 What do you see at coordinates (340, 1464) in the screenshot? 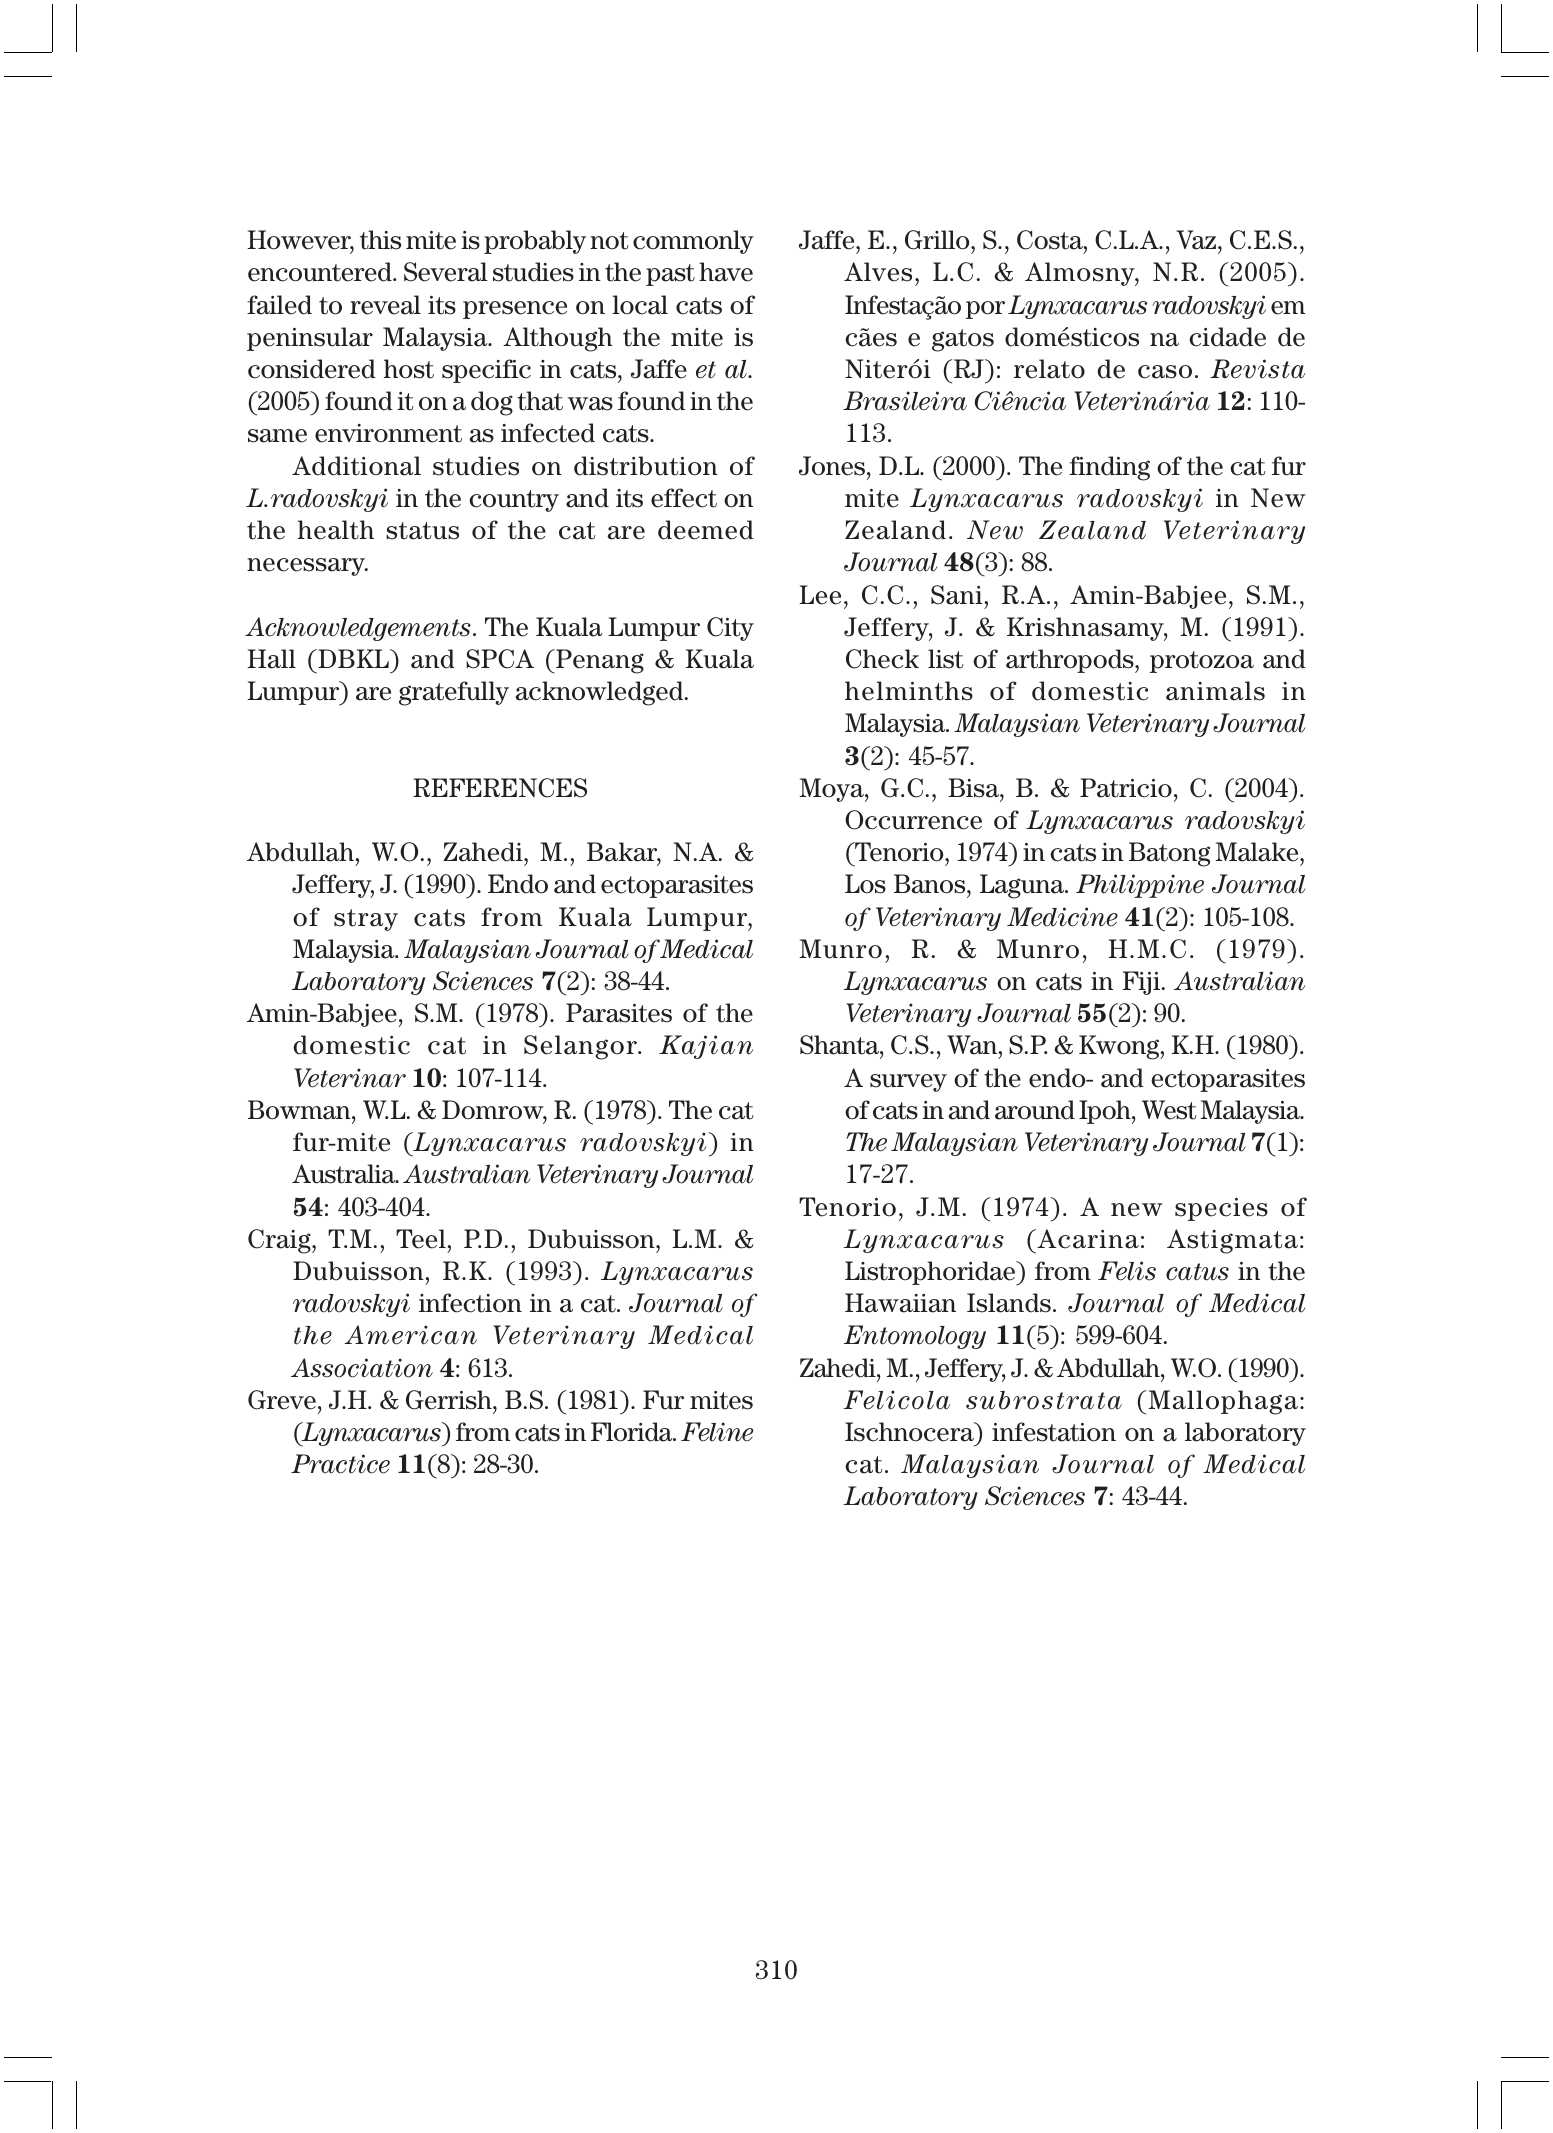
I see `Practice` at bounding box center [340, 1464].
